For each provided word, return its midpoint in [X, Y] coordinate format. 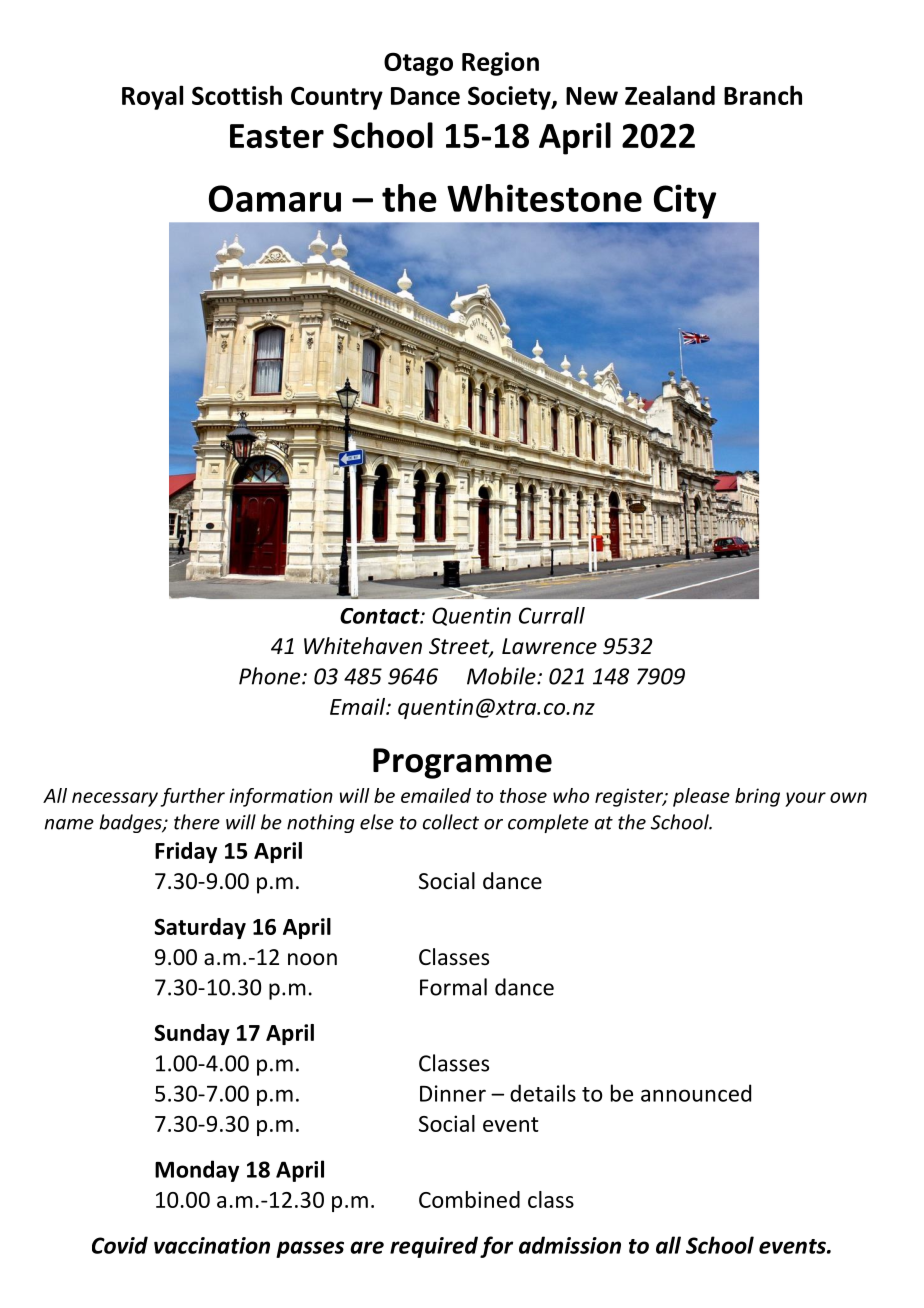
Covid [120, 1245]
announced [696, 1093]
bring [757, 797]
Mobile [502, 676]
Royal [152, 97]
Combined [469, 1199]
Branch [763, 95]
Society [510, 98]
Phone [271, 676]
